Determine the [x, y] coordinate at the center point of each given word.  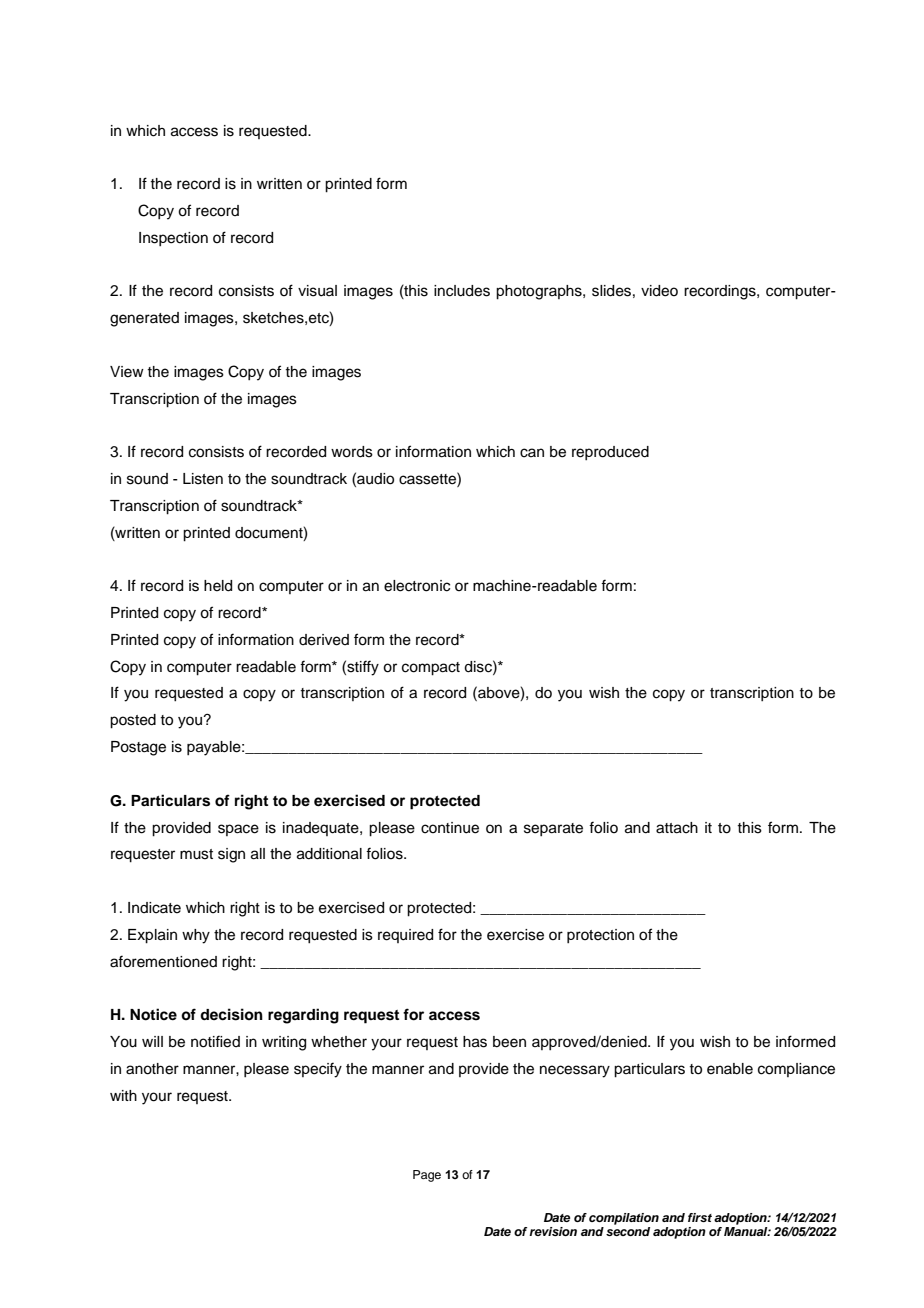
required [405, 936]
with [123, 1095]
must [196, 854]
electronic [417, 586]
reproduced [610, 453]
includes [462, 291]
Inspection [173, 239]
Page [427, 1176]
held [218, 586]
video [659, 291]
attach [677, 828]
